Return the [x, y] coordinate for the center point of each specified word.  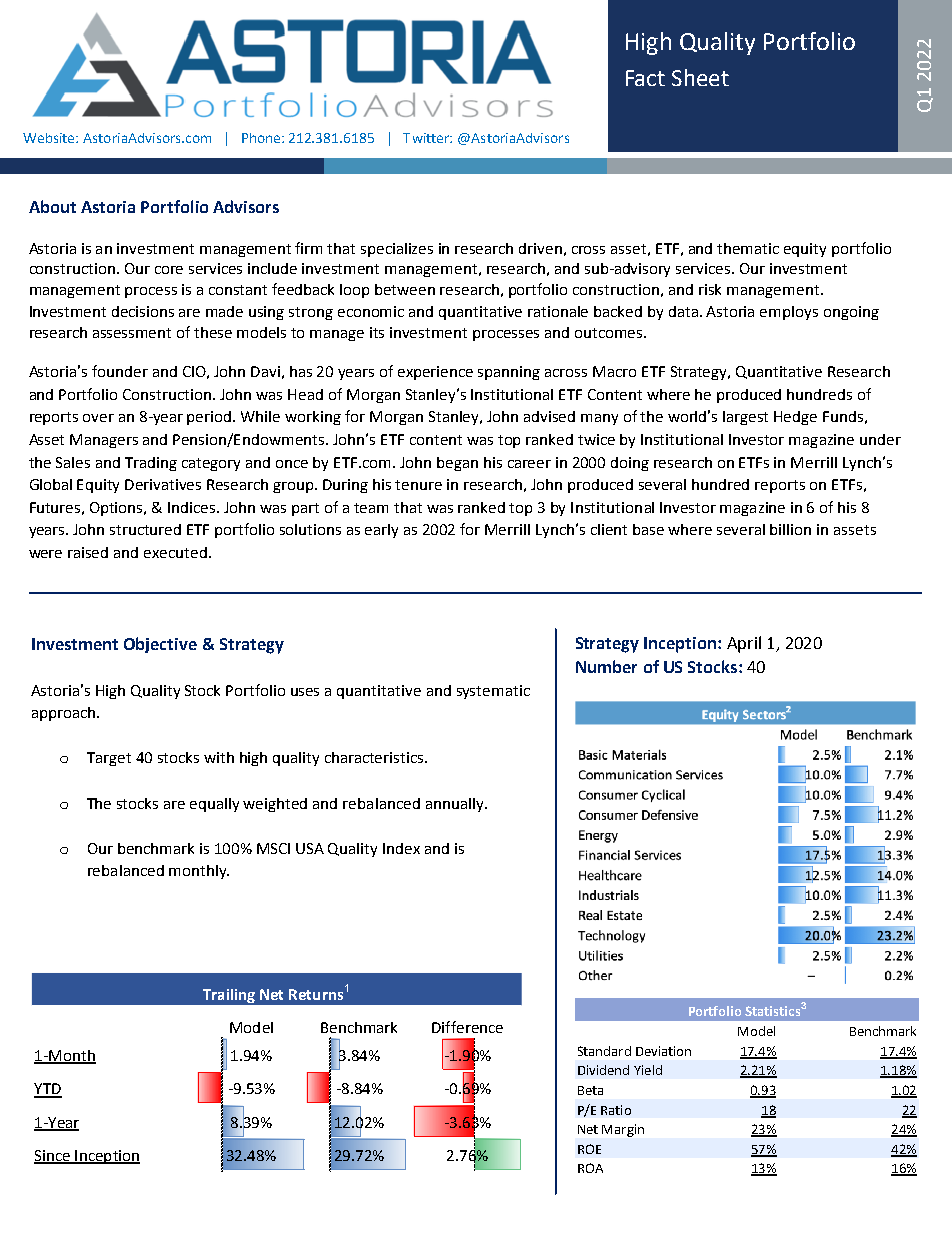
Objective [160, 645]
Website [50, 138]
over [98, 418]
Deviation [663, 1051]
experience [435, 373]
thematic [748, 248]
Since [53, 1156]
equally [214, 805]
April [744, 644]
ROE [589, 1149]
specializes [397, 250]
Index [401, 848]
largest [745, 418]
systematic [493, 692]
